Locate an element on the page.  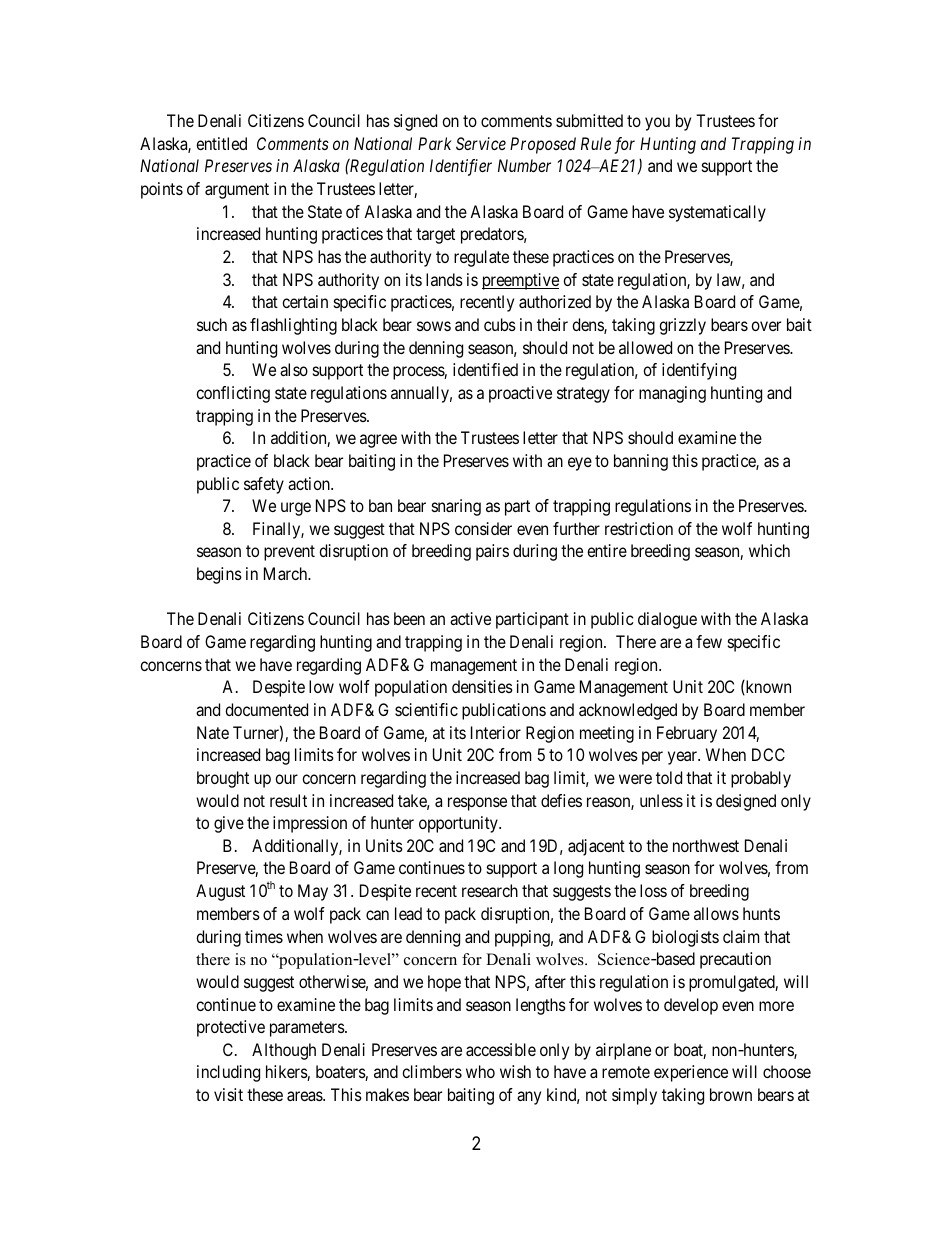
you is located at coordinates (657, 124).
